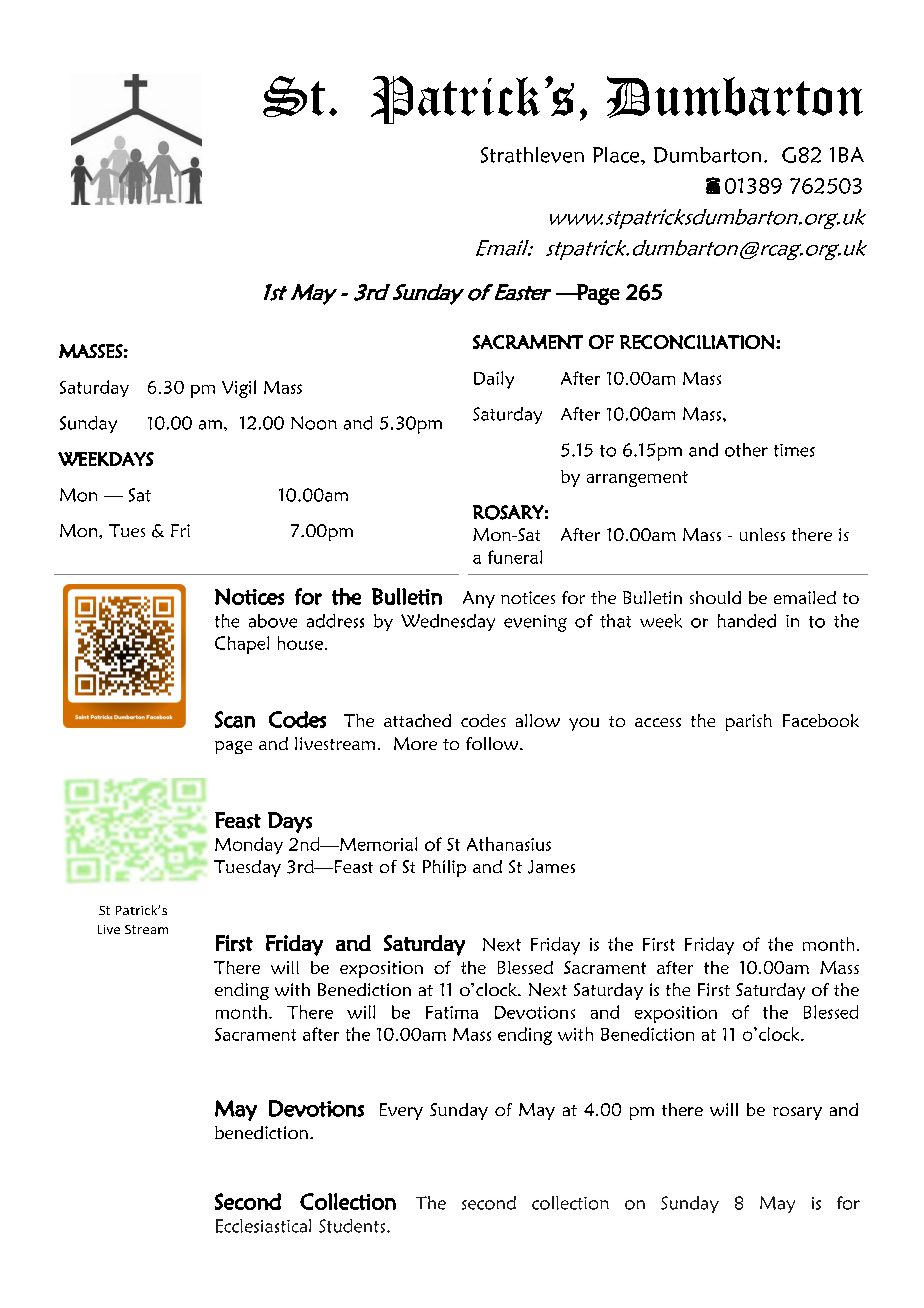  What do you see at coordinates (762, 534) in the document?
I see `unless` at bounding box center [762, 534].
